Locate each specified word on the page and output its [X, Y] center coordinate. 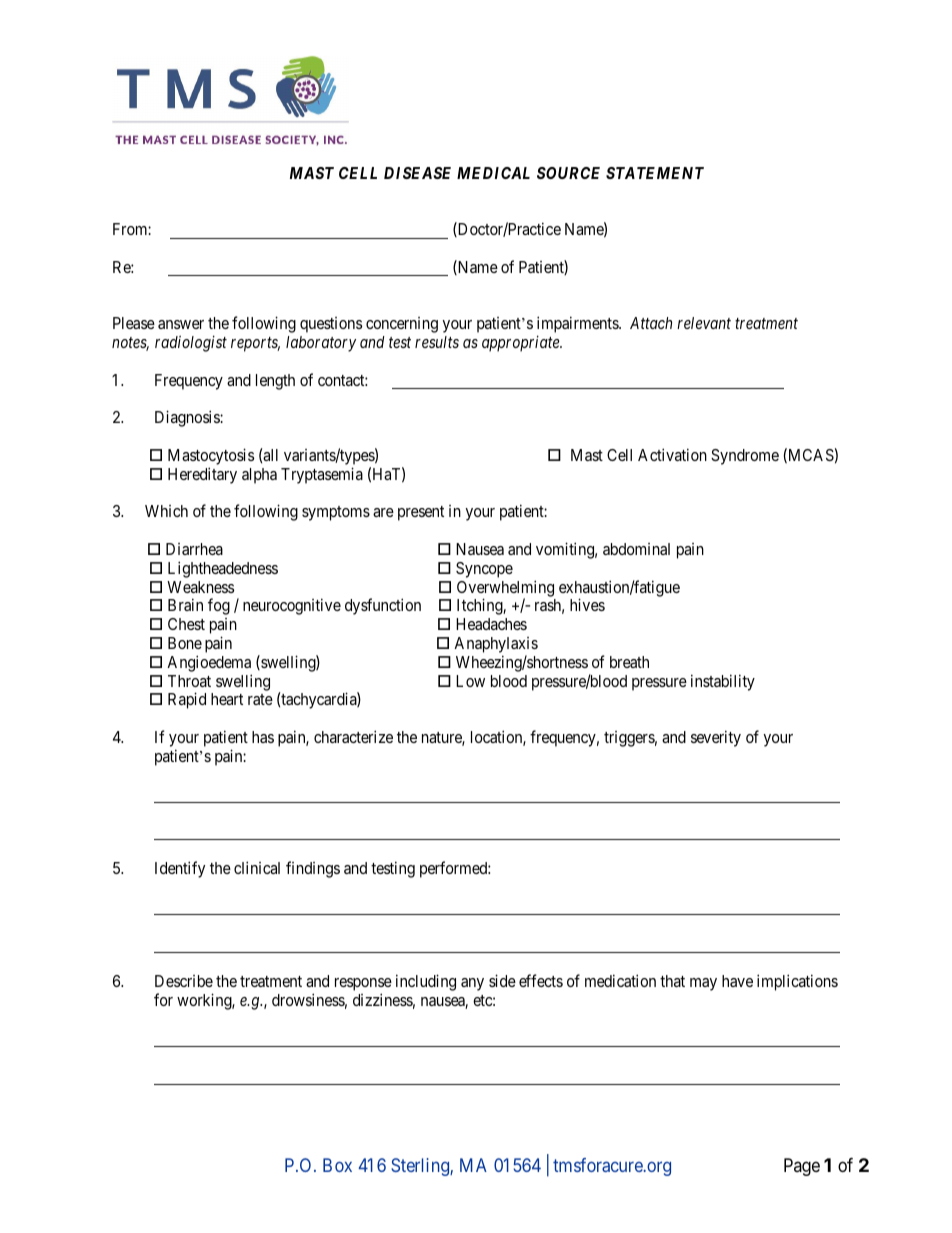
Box [337, 1165]
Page [802, 1167]
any [472, 984]
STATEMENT [655, 173]
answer [181, 324]
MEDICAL [493, 173]
